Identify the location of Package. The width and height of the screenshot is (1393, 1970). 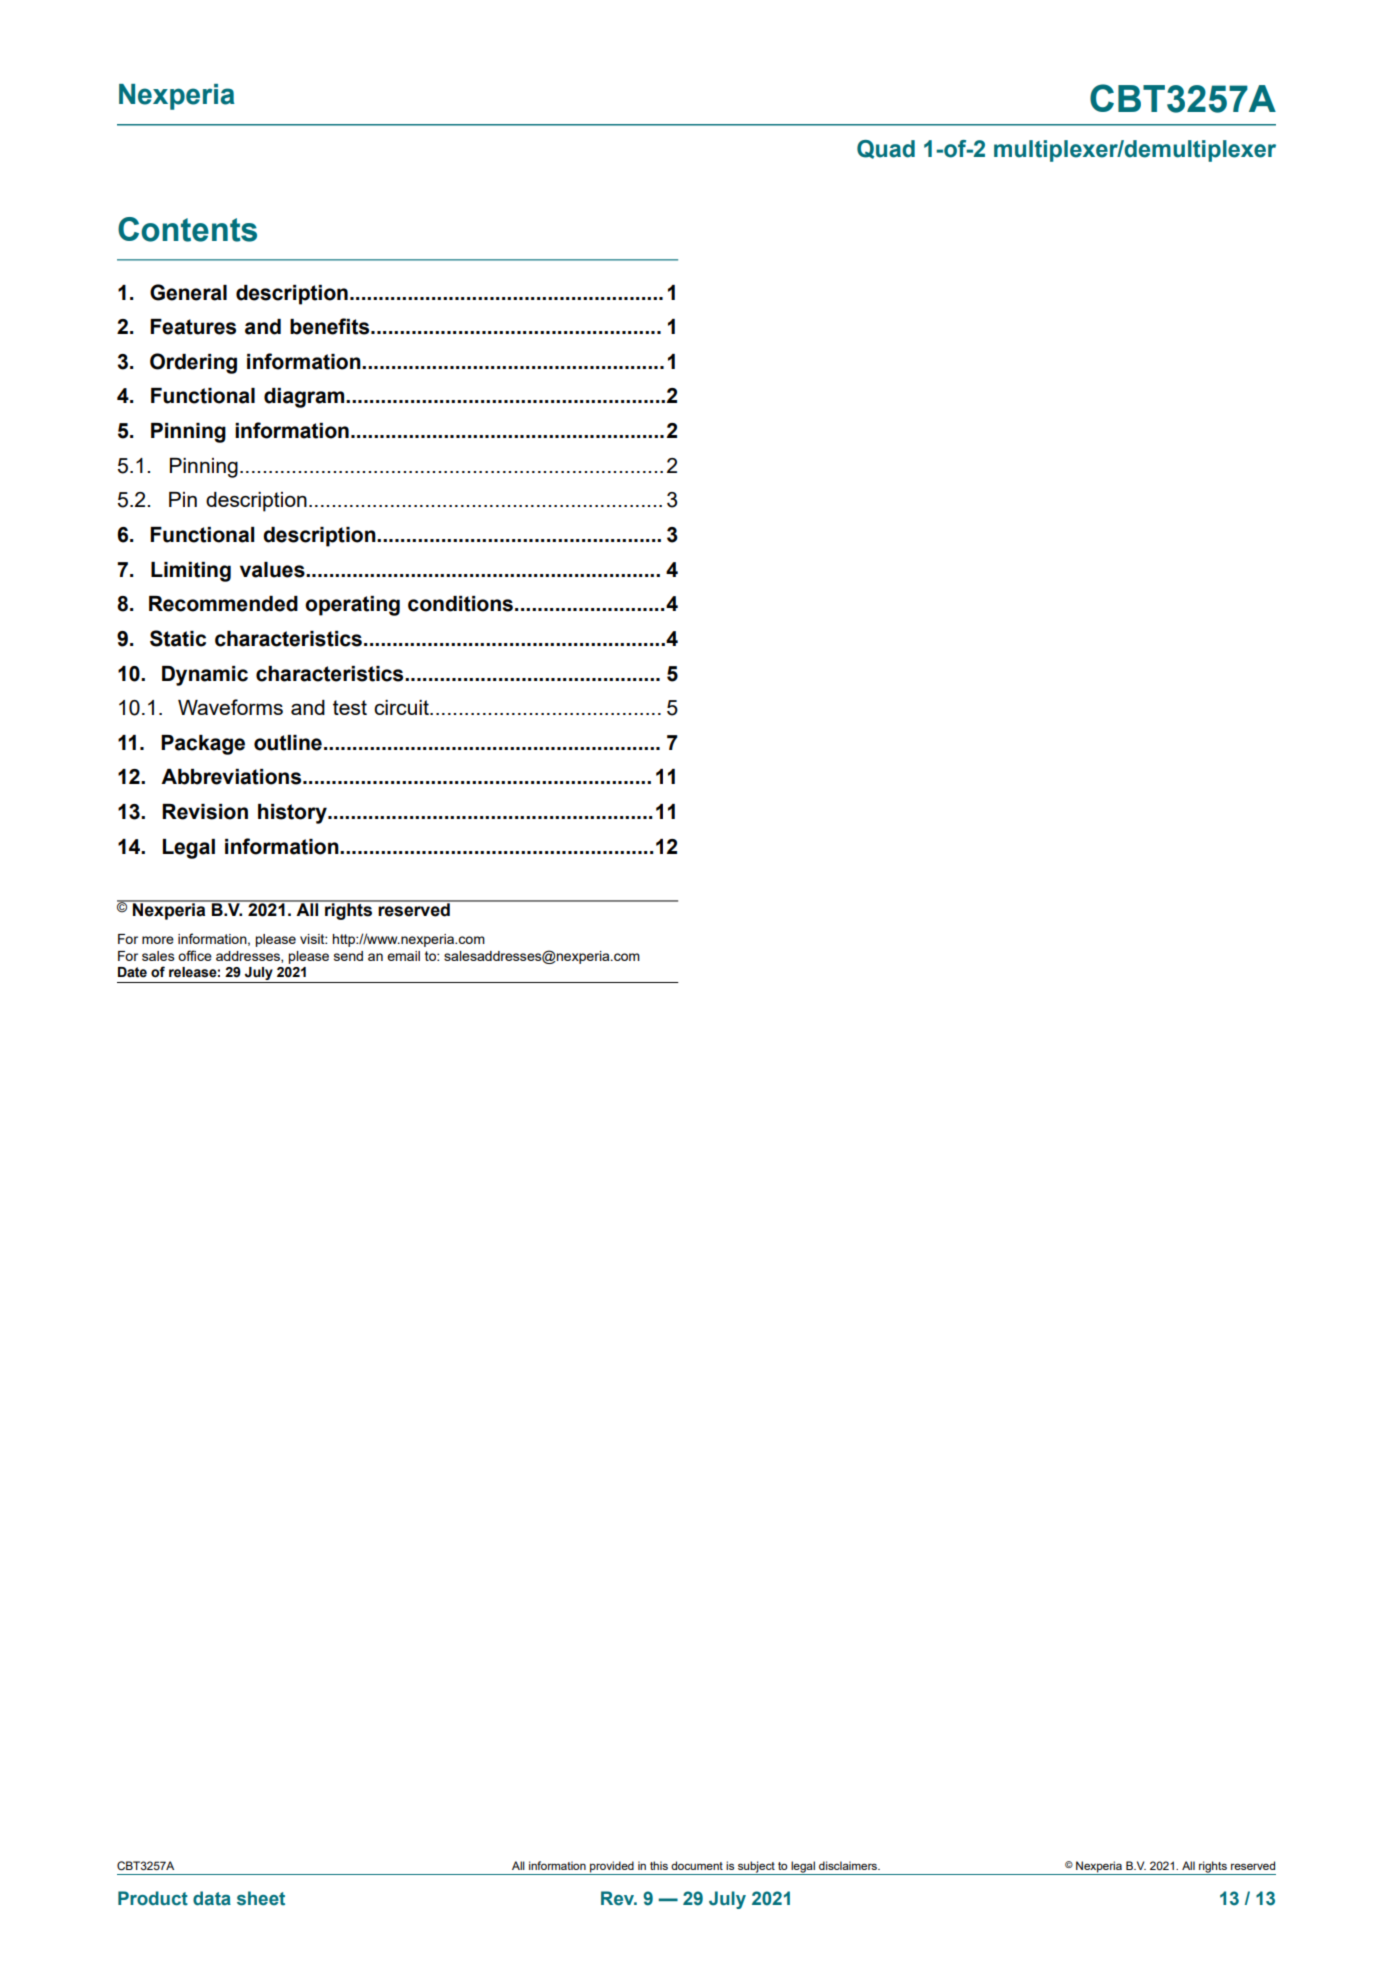
(203, 745).
